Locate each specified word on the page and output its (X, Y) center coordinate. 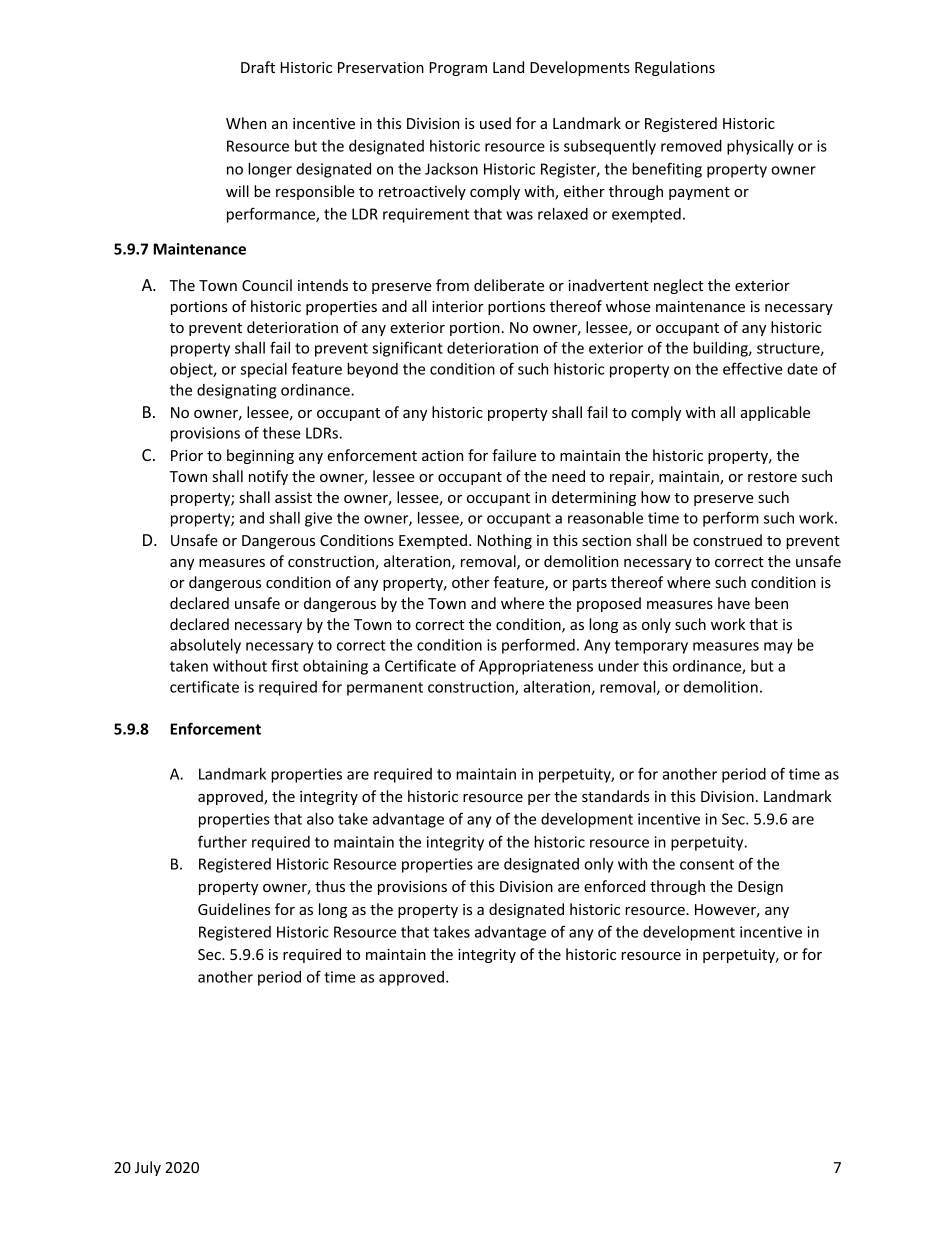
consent (707, 864)
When (246, 123)
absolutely (205, 646)
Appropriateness (536, 667)
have (734, 603)
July (148, 1168)
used (495, 123)
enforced (614, 886)
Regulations (675, 68)
